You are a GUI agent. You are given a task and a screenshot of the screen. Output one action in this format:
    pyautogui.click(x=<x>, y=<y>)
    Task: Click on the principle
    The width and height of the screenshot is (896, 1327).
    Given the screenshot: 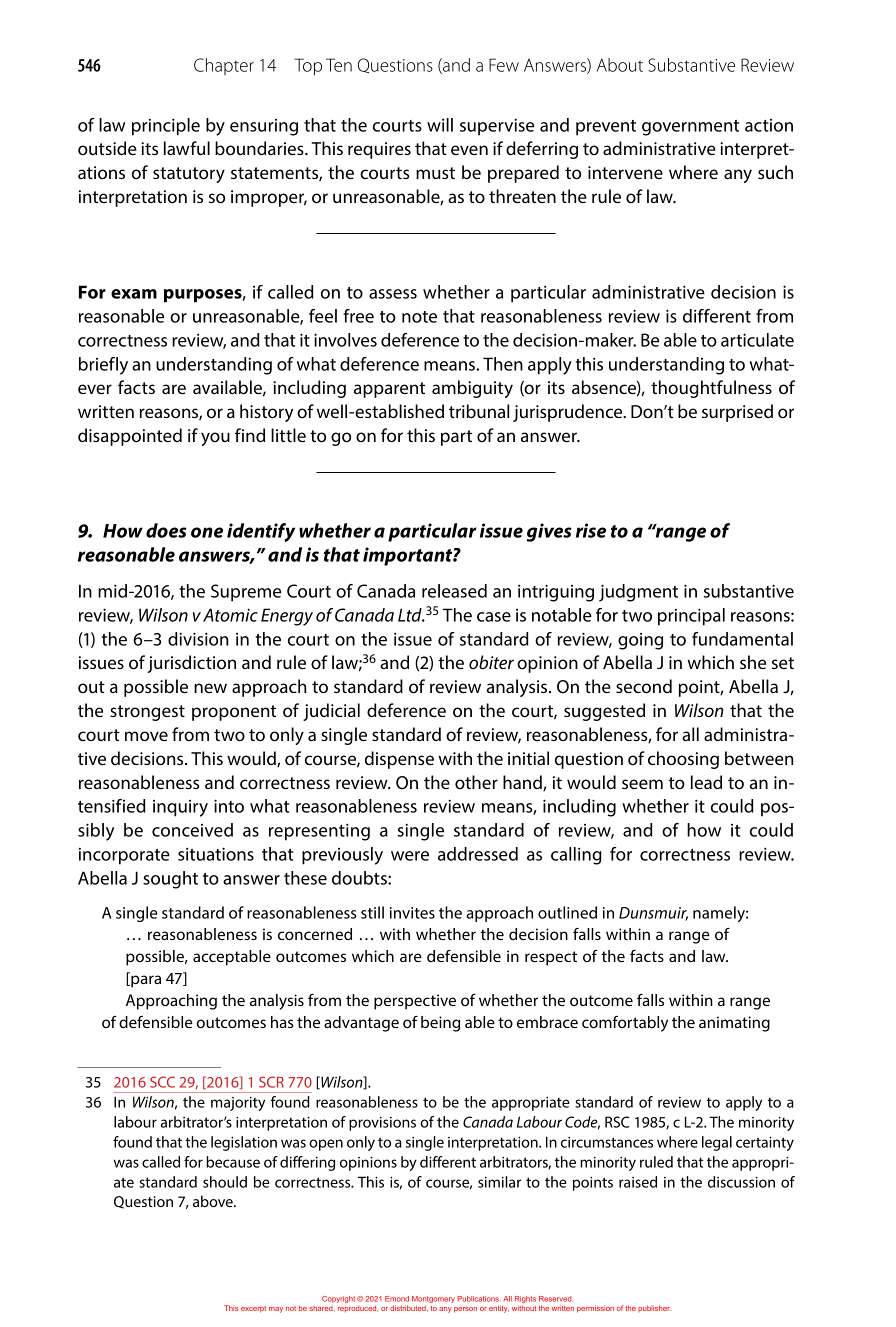 What is the action you would take?
    pyautogui.click(x=166, y=127)
